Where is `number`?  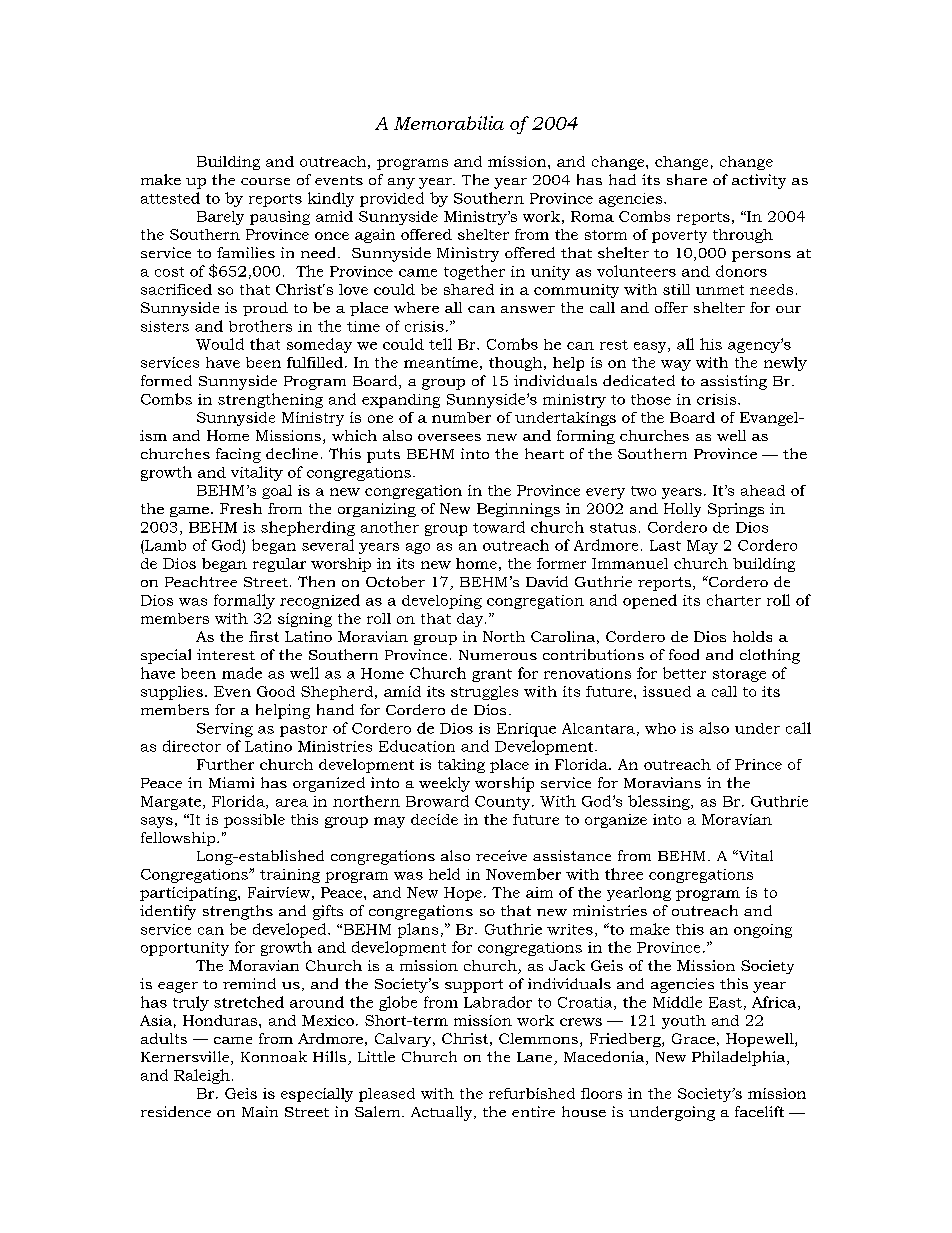
number is located at coordinates (461, 417).
